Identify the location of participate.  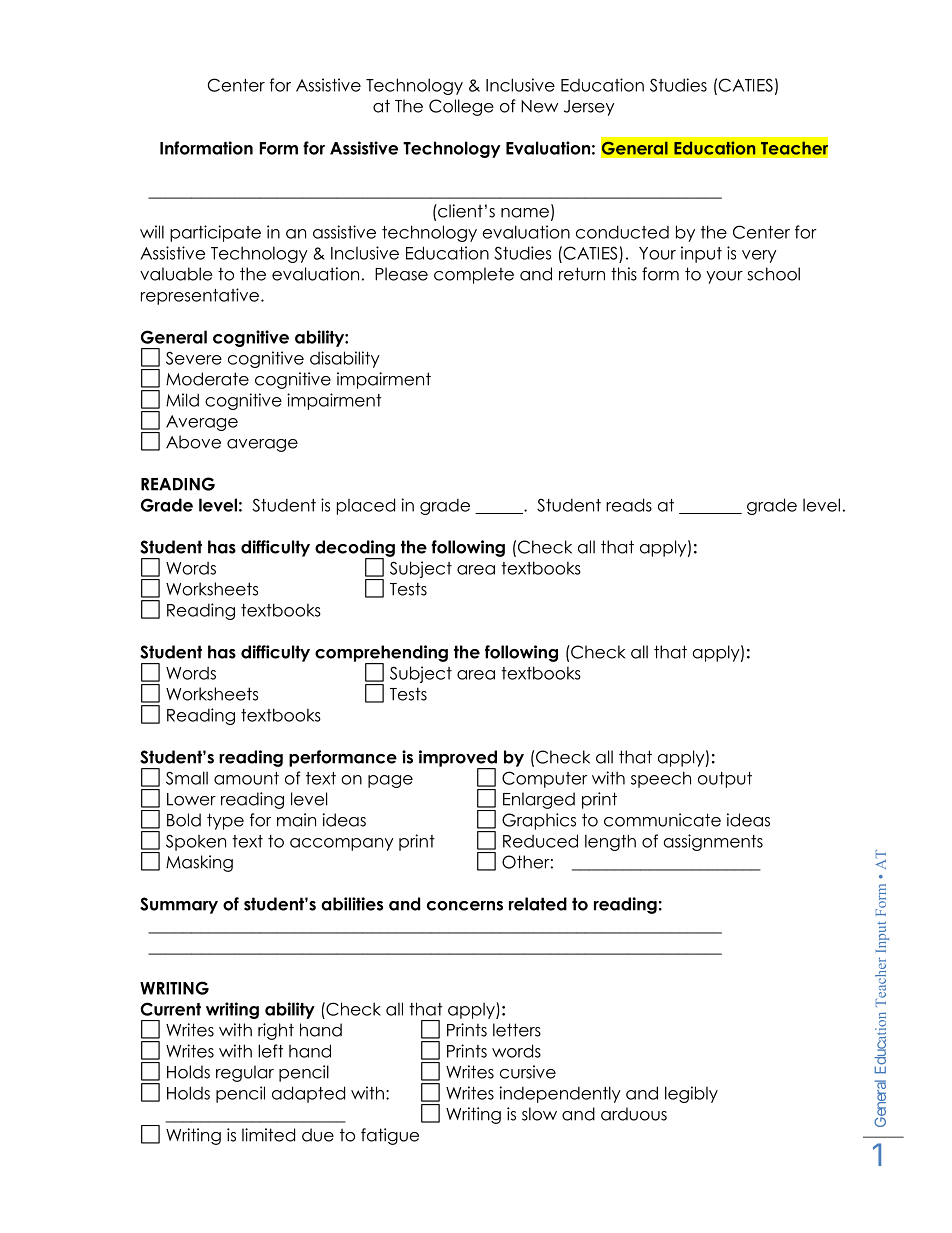
(215, 233).
